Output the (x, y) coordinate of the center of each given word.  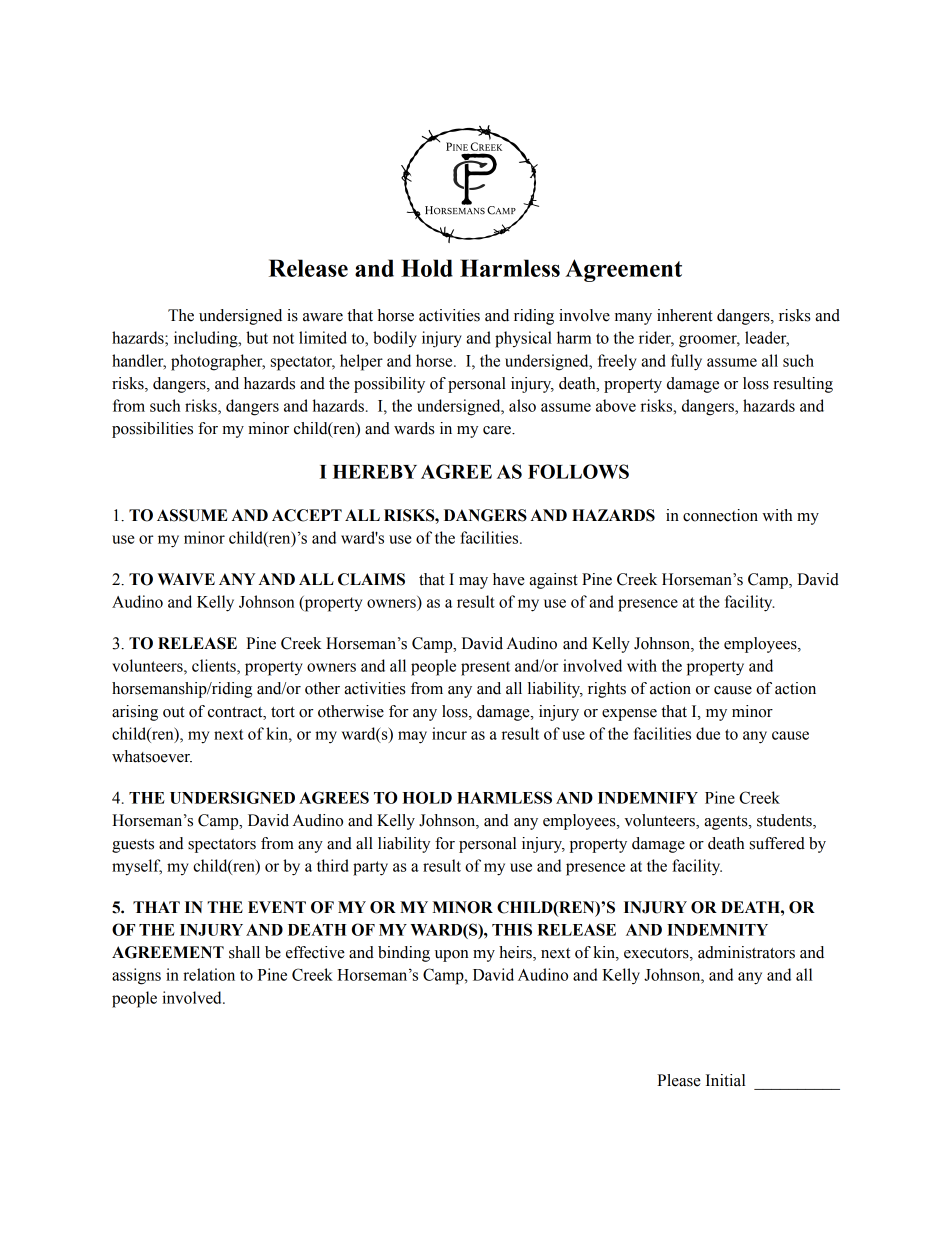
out (174, 712)
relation (209, 974)
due (708, 733)
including (207, 339)
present (485, 668)
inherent (685, 315)
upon (452, 956)
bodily (395, 339)
